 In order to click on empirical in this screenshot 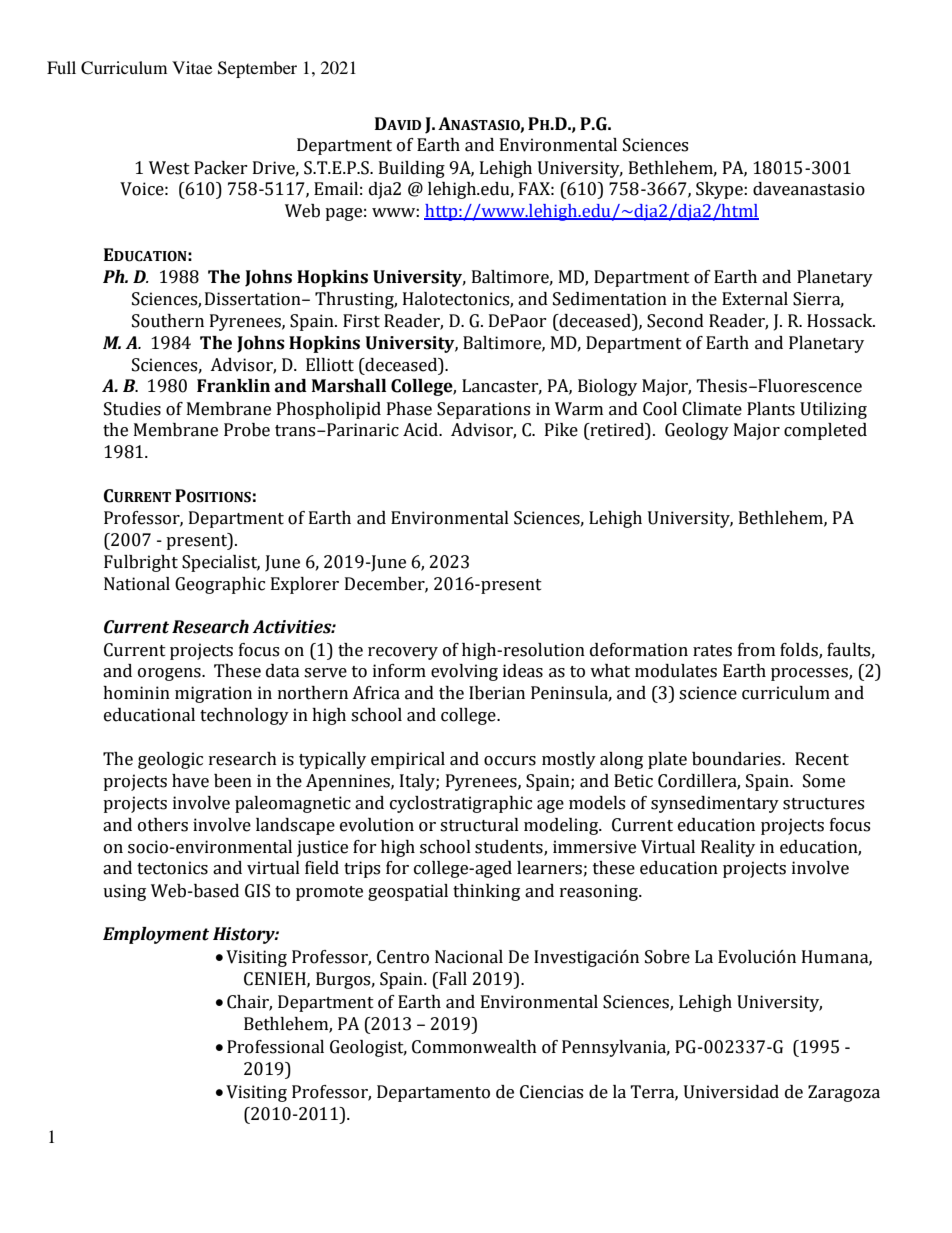, I will do `click(408, 760)`.
